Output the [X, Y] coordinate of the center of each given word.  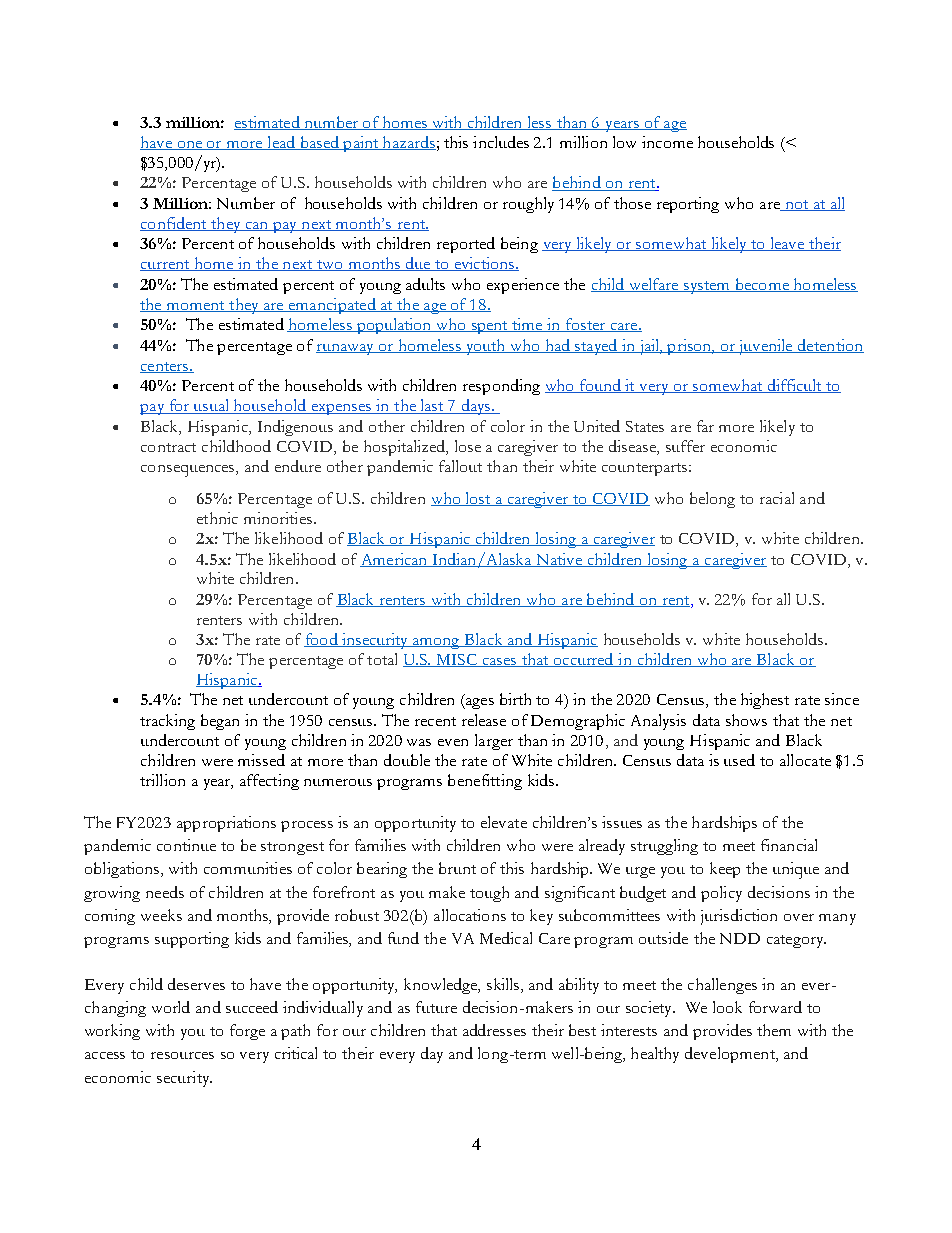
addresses [494, 1030]
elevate [504, 822]
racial [777, 498]
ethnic [217, 518]
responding [501, 387]
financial [789, 845]
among [437, 643]
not [797, 205]
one [190, 145]
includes [501, 142]
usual [212, 406]
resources [182, 1055]
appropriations [226, 824]
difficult [795, 386]
